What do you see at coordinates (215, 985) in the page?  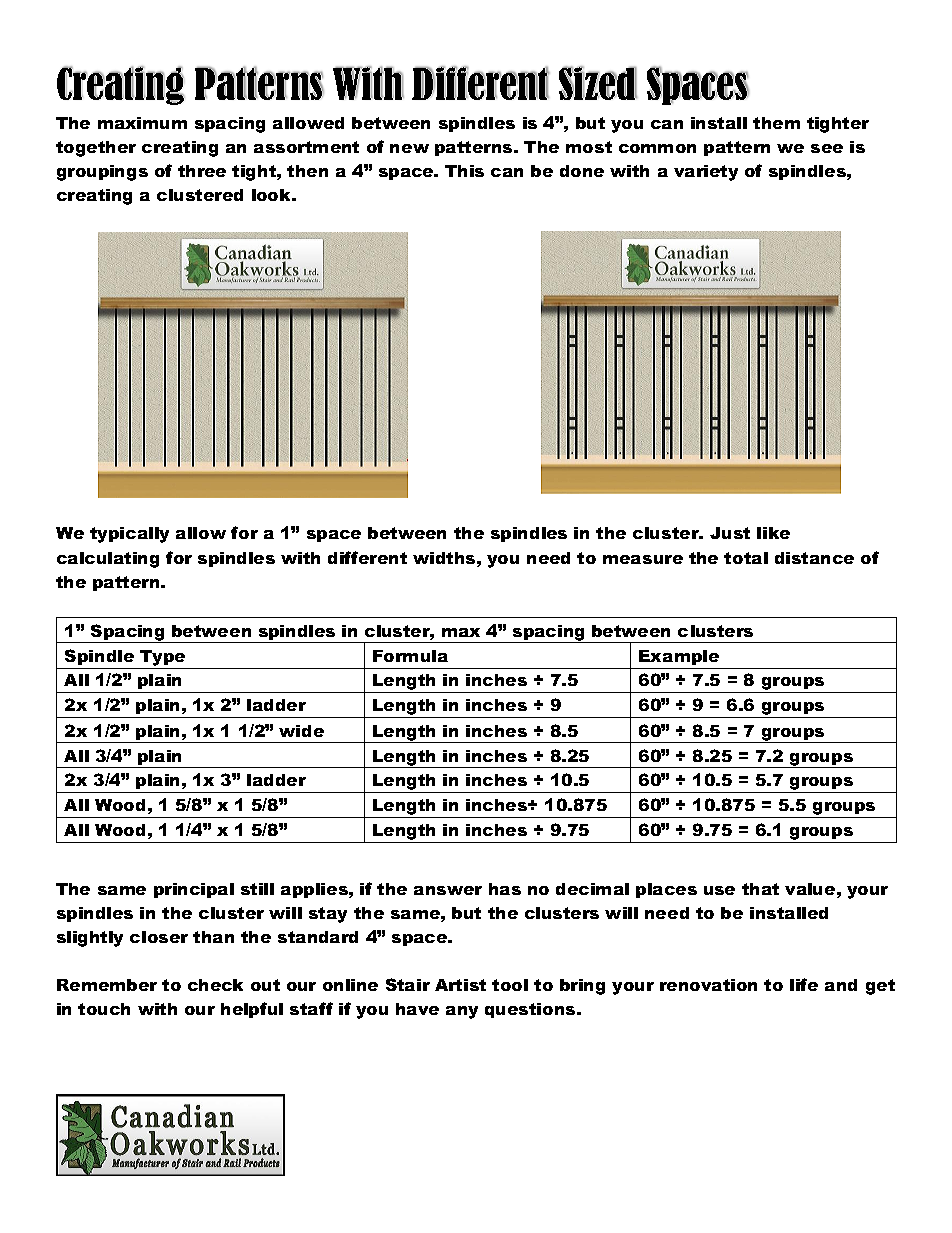 I see `check` at bounding box center [215, 985].
